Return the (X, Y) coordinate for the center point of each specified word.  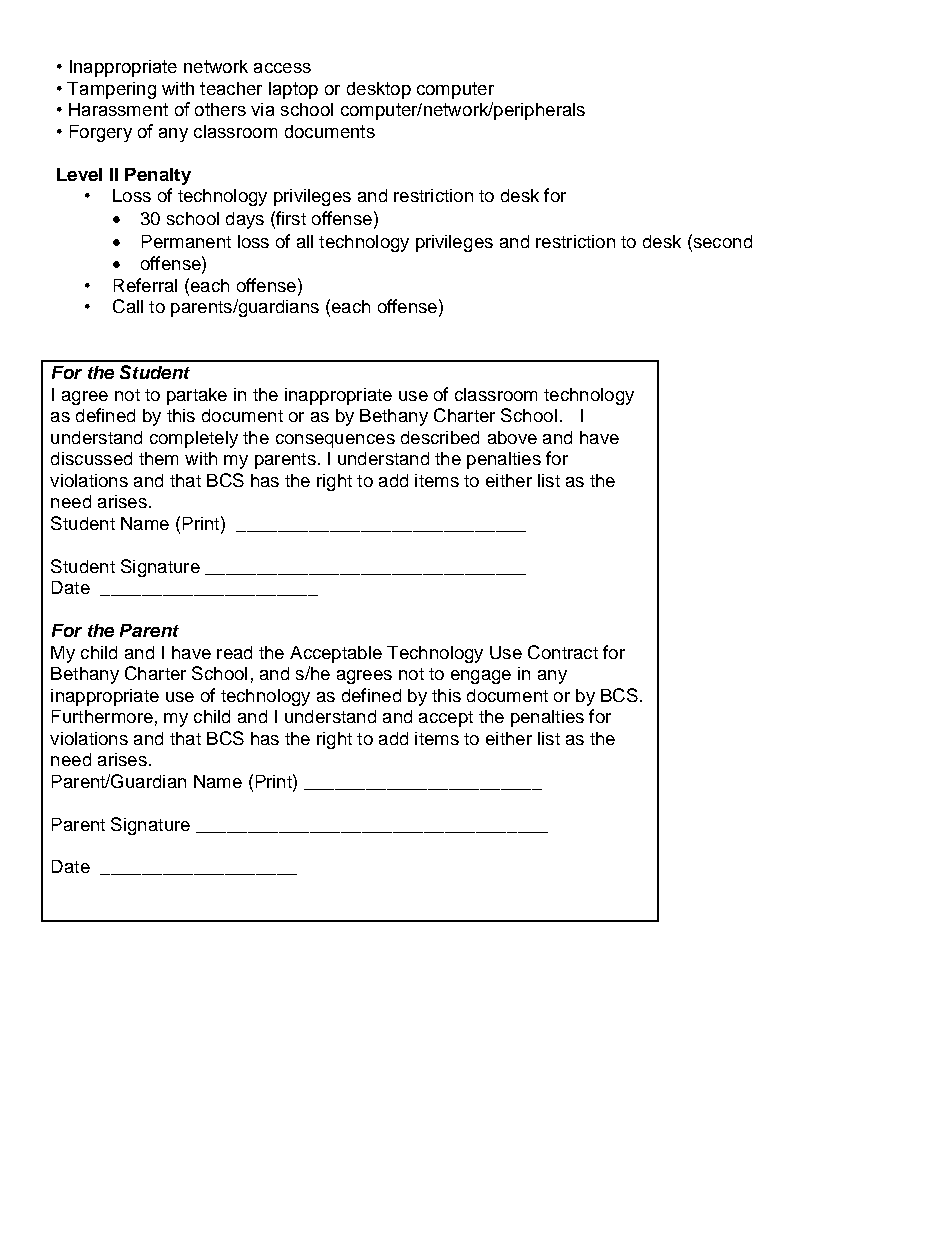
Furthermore (102, 716)
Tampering (111, 90)
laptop (293, 90)
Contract (563, 652)
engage (481, 677)
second (721, 241)
